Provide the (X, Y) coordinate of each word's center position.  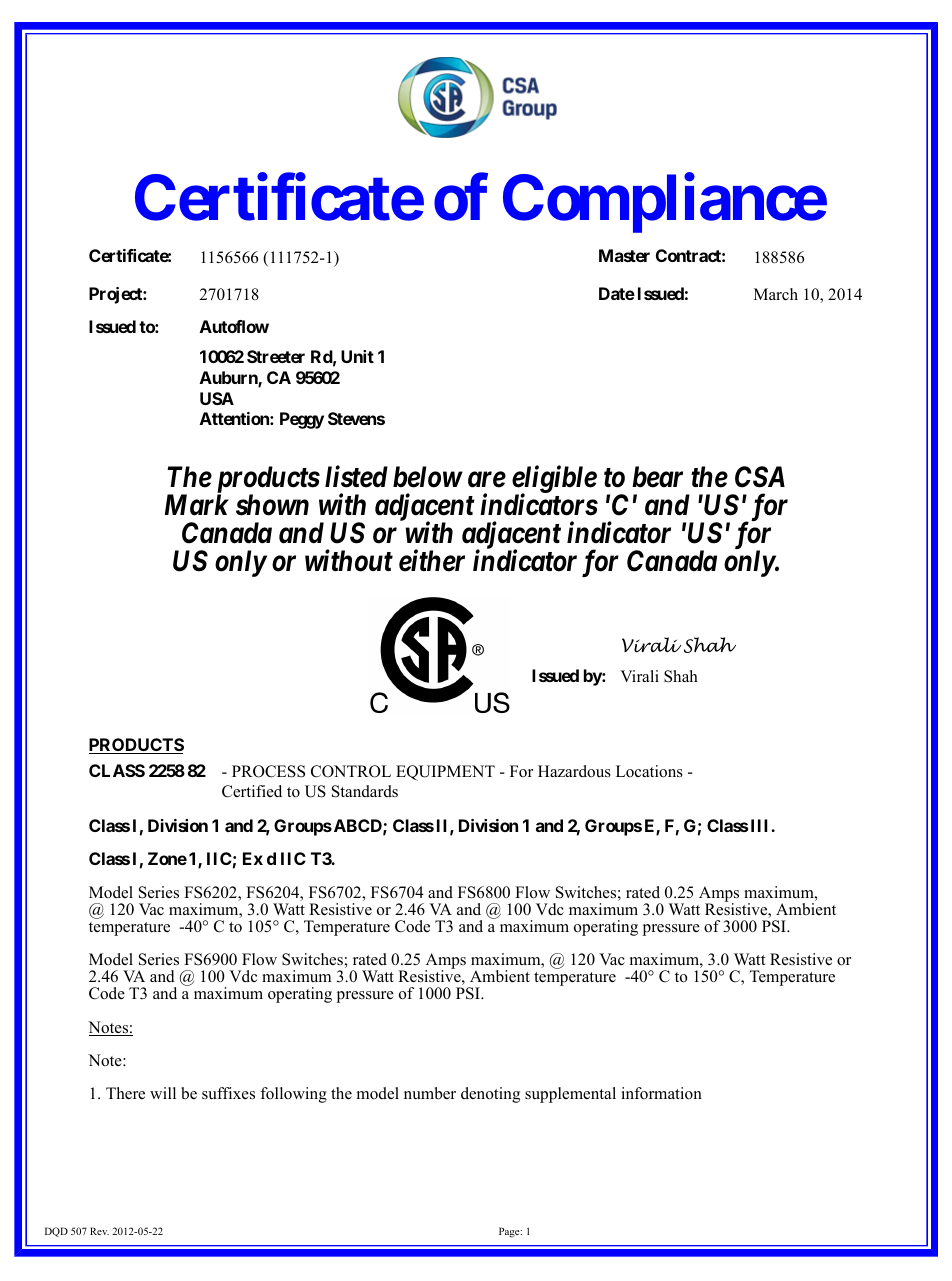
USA (217, 398)
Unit (357, 356)
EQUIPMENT (445, 773)
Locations (649, 771)
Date (617, 293)
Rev (99, 1231)
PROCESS (268, 771)
